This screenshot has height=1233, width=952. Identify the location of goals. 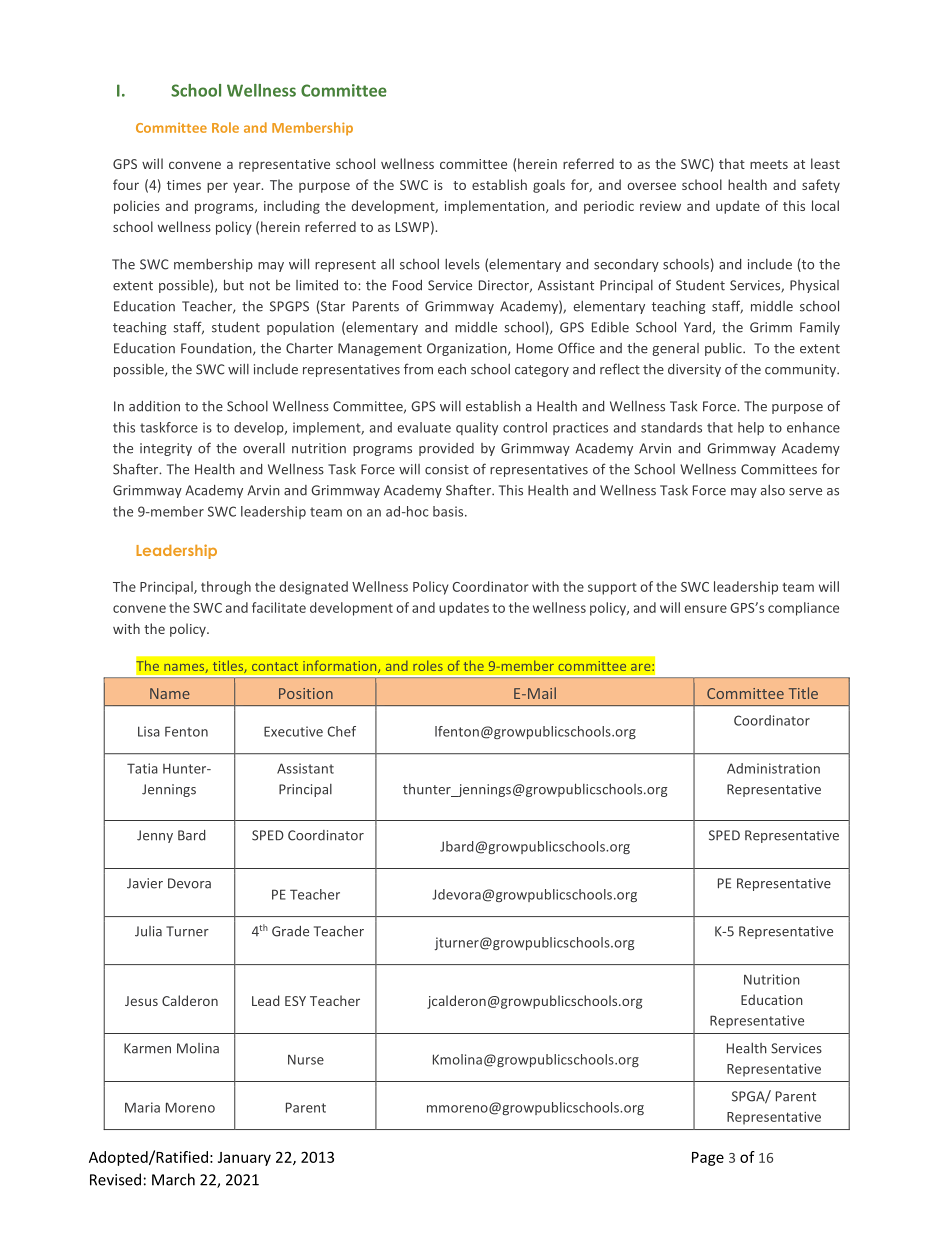
(549, 186).
